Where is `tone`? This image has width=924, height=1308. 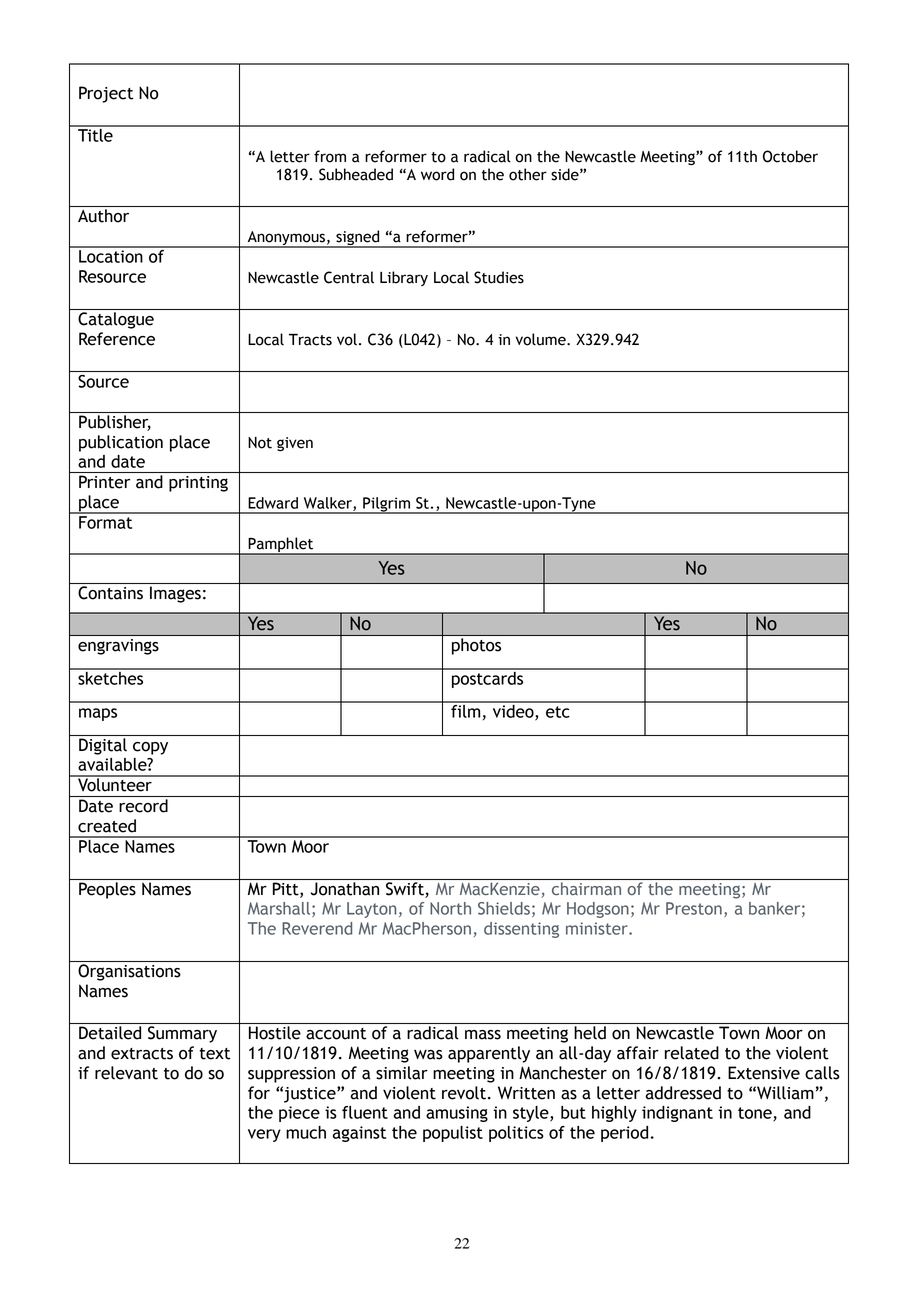
tone is located at coordinates (756, 1114).
